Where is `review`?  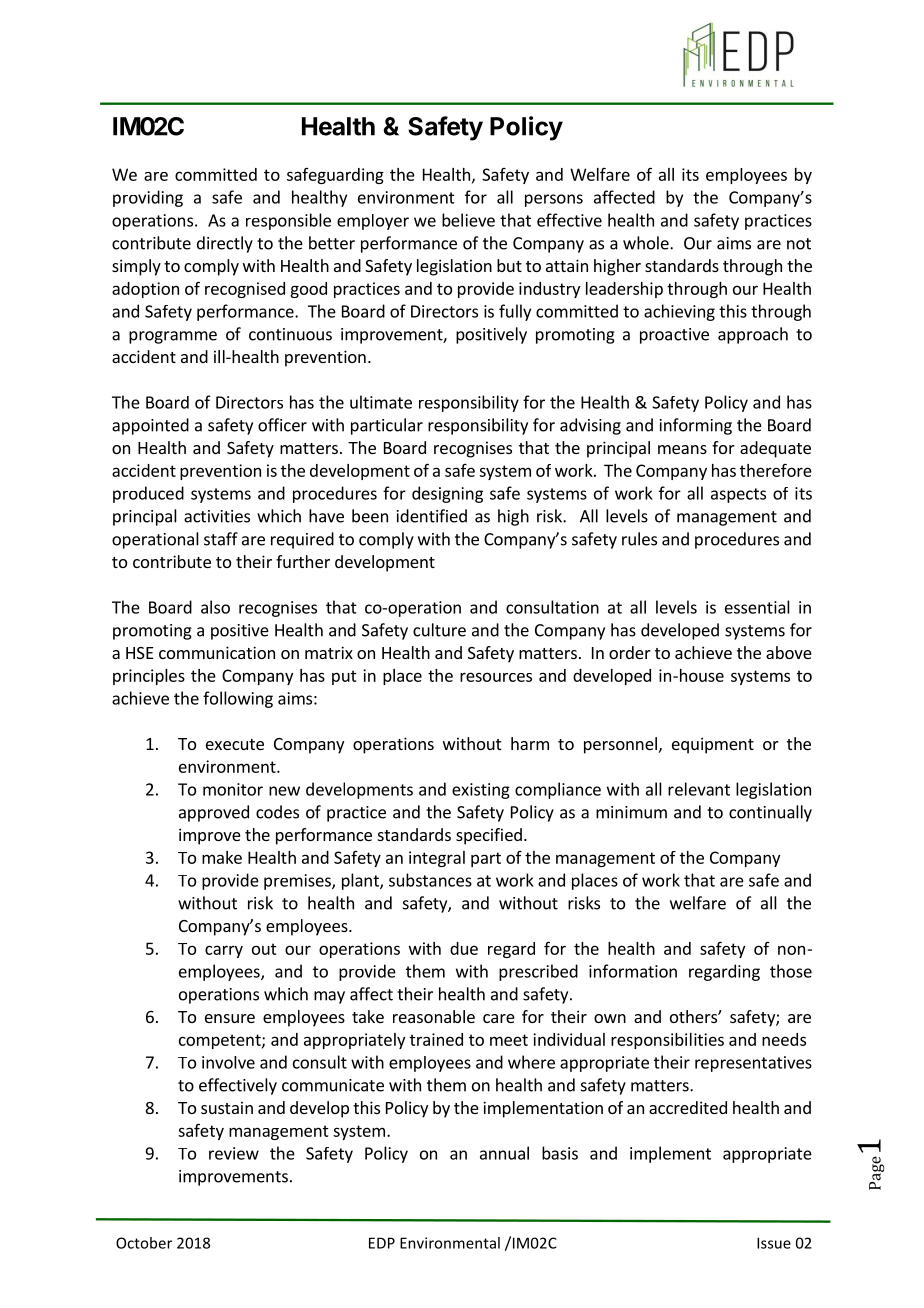
review is located at coordinates (234, 1153).
